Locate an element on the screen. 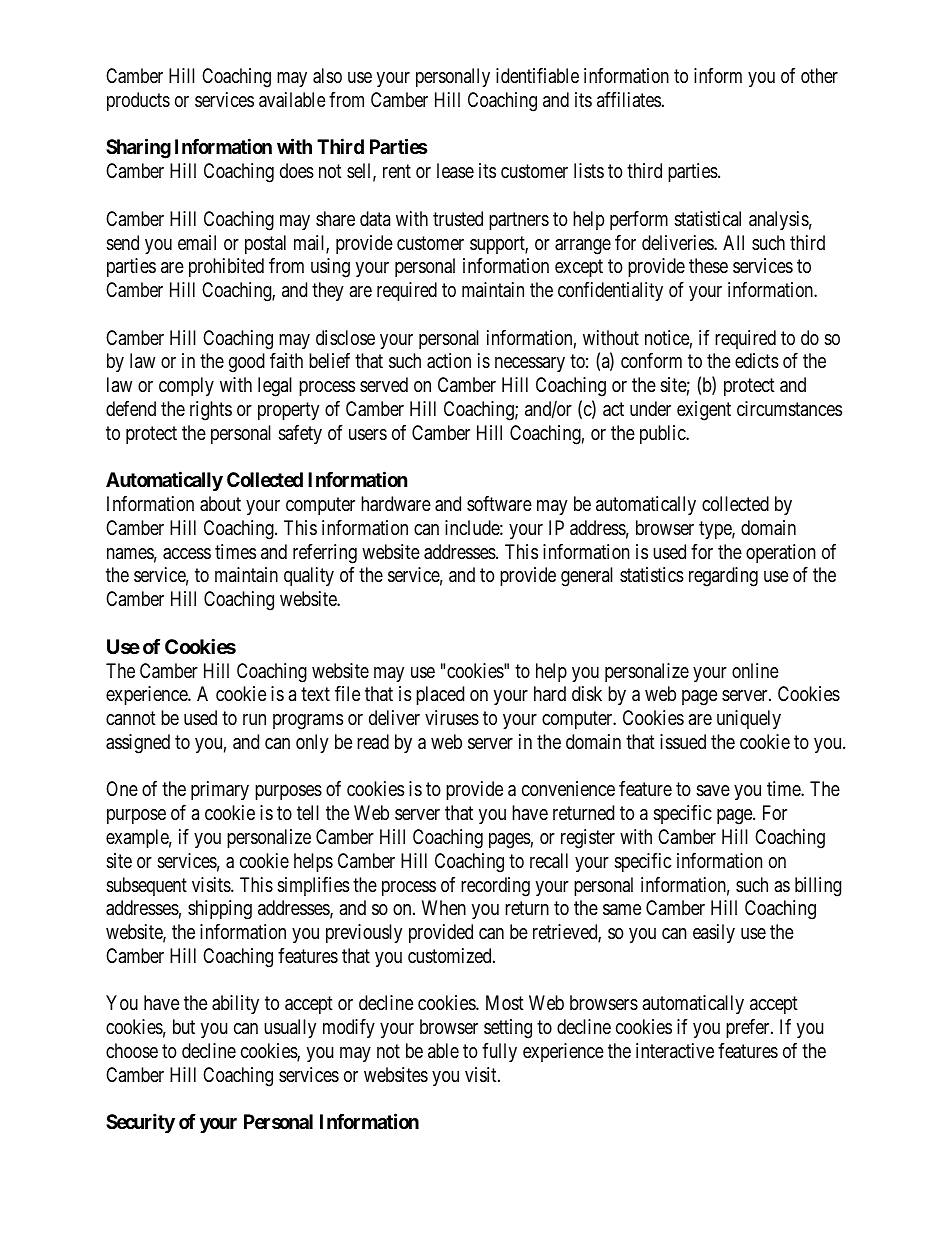 The height and width of the screenshot is (1233, 952). products is located at coordinates (138, 101).
